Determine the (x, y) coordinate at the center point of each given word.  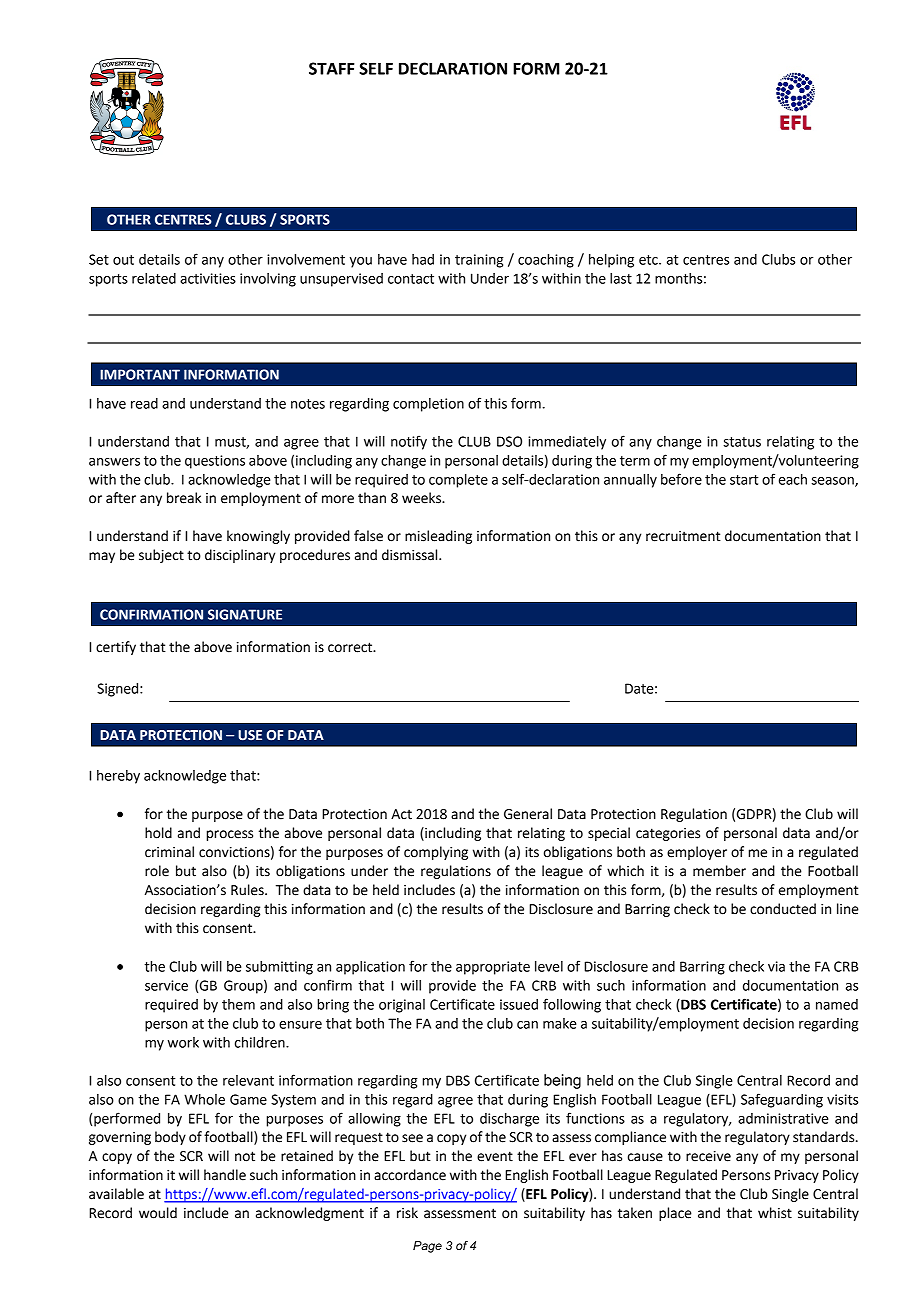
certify (116, 648)
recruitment (683, 536)
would (158, 1213)
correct (351, 647)
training (479, 261)
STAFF (332, 68)
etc (649, 260)
